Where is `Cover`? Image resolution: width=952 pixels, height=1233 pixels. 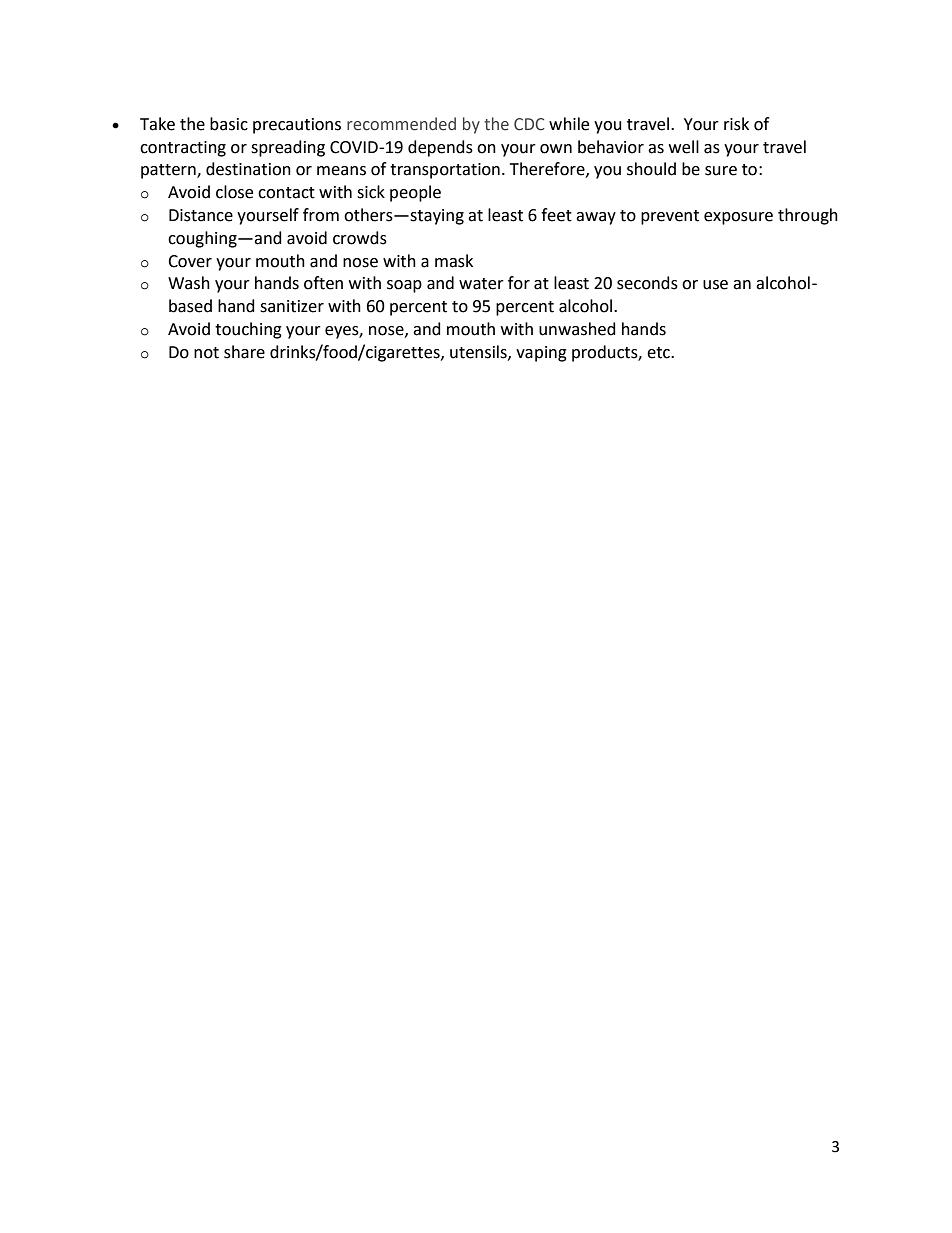
Cover is located at coordinates (190, 261).
